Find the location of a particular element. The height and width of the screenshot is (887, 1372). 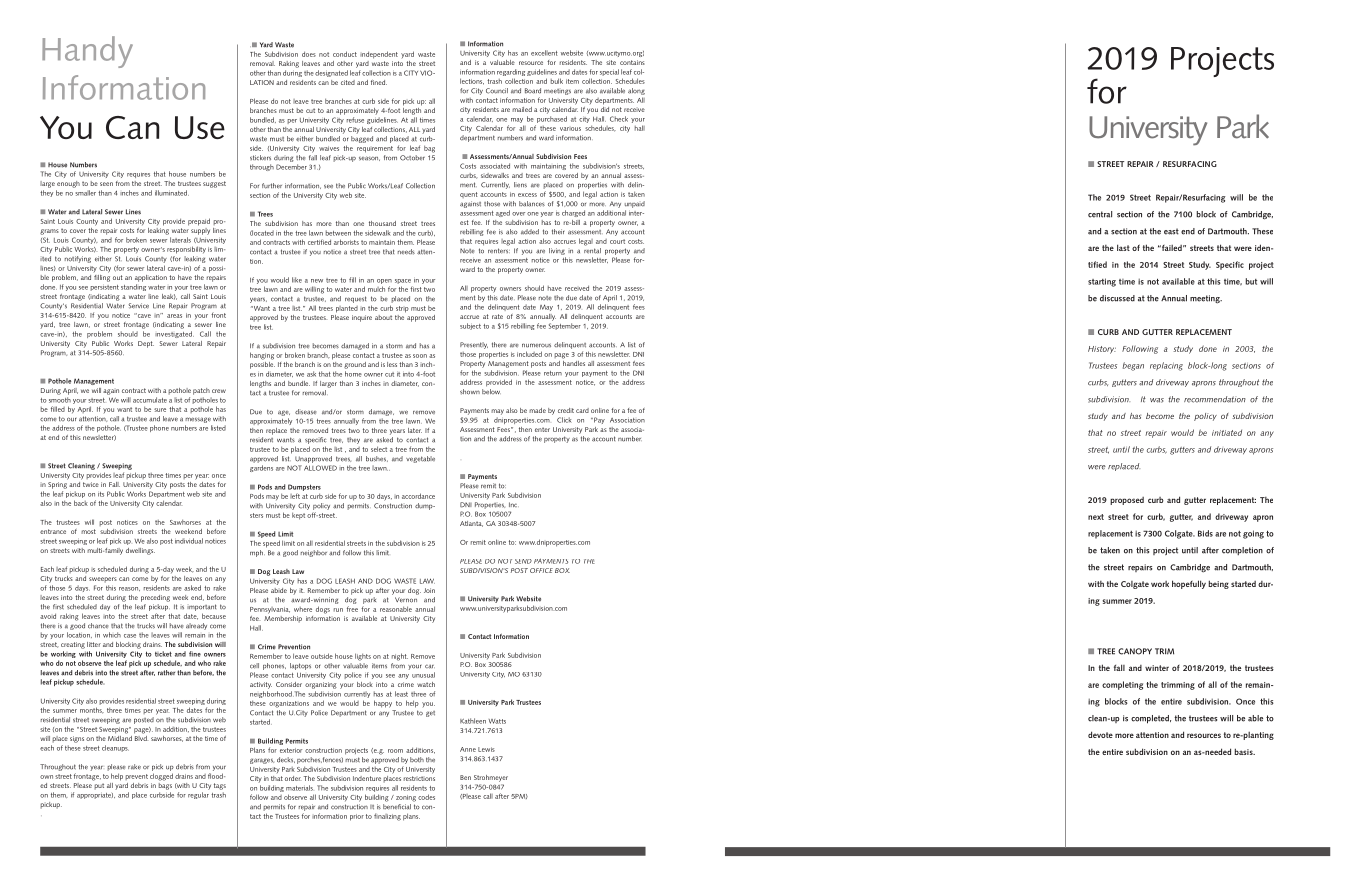

important is located at coordinates (201, 609).
